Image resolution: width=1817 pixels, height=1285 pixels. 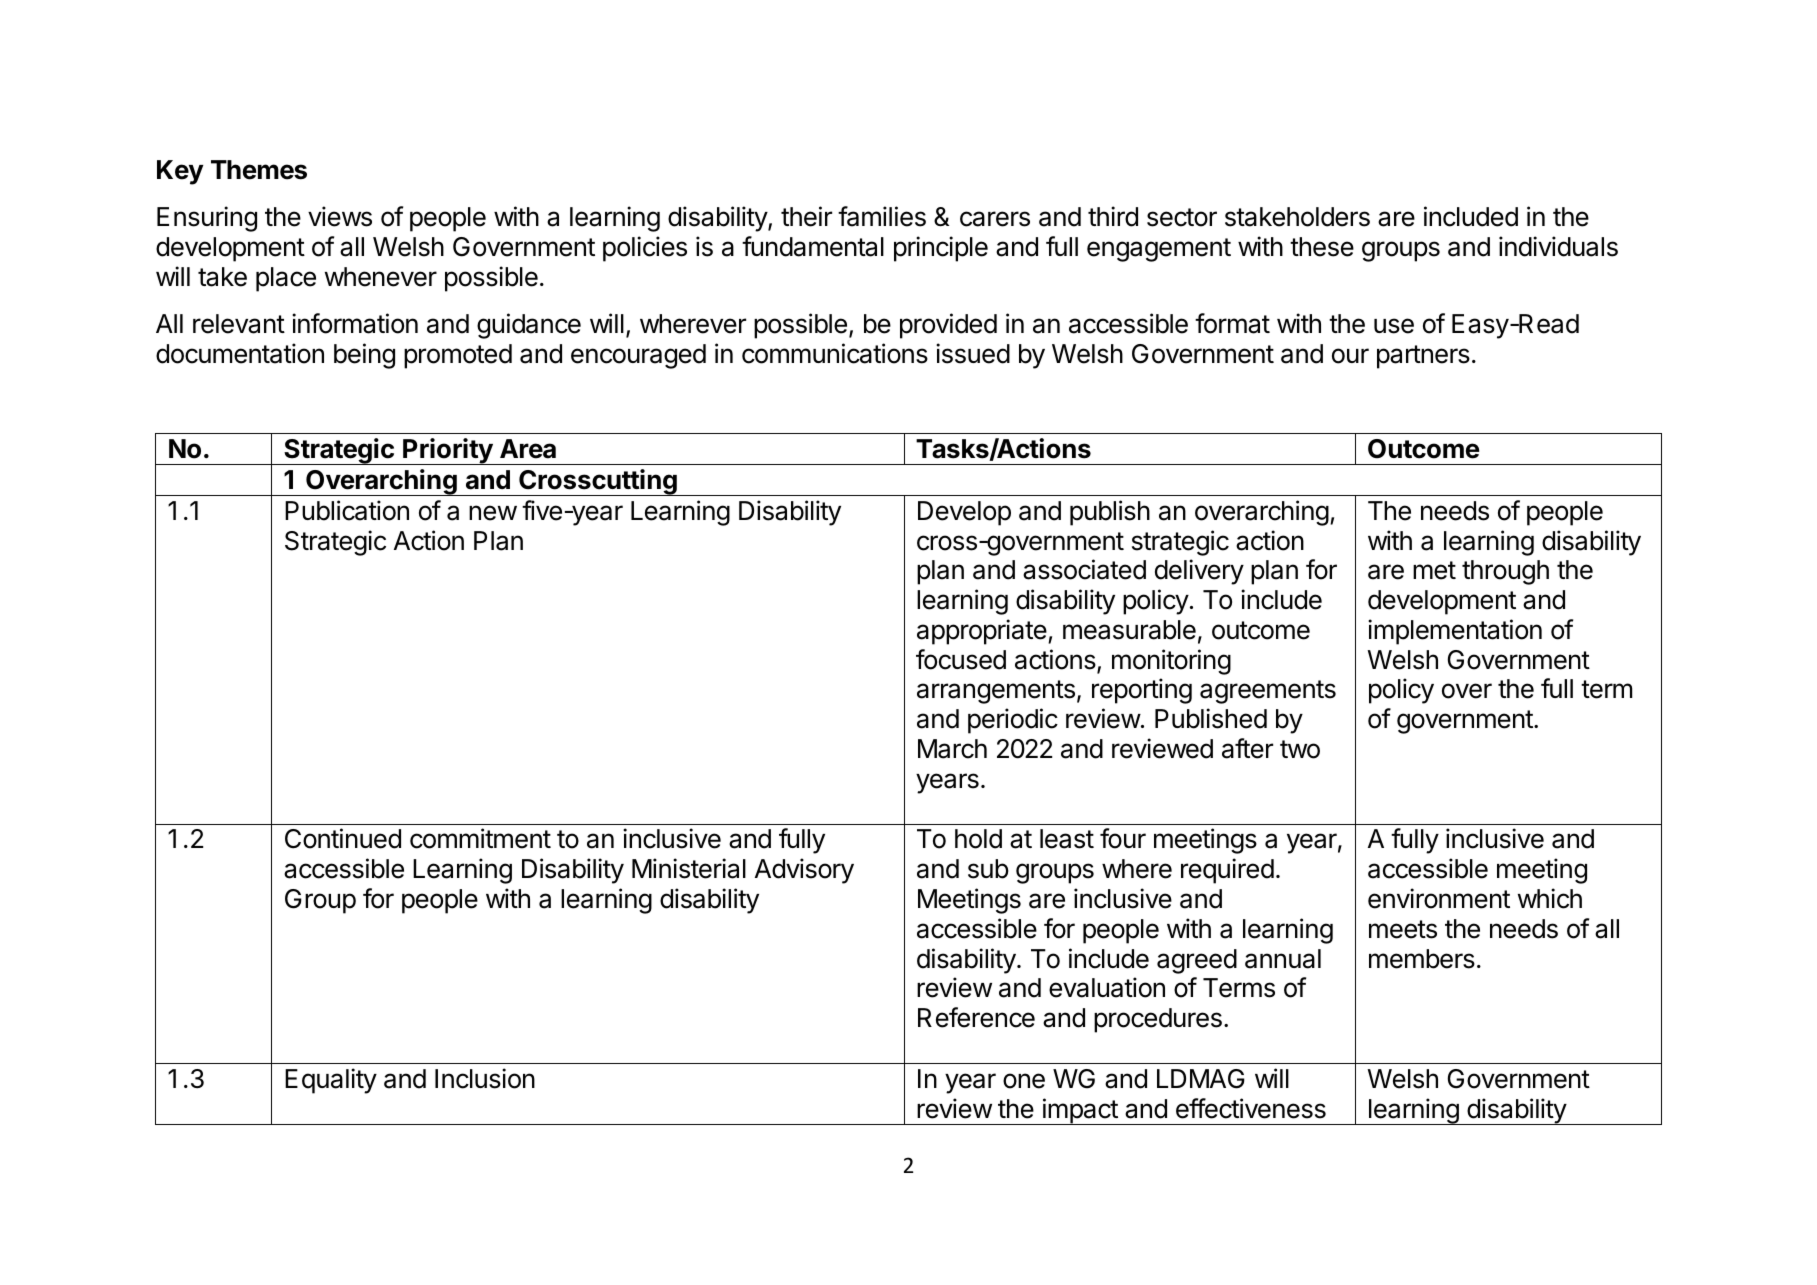 I want to click on Publication, so click(x=347, y=510).
